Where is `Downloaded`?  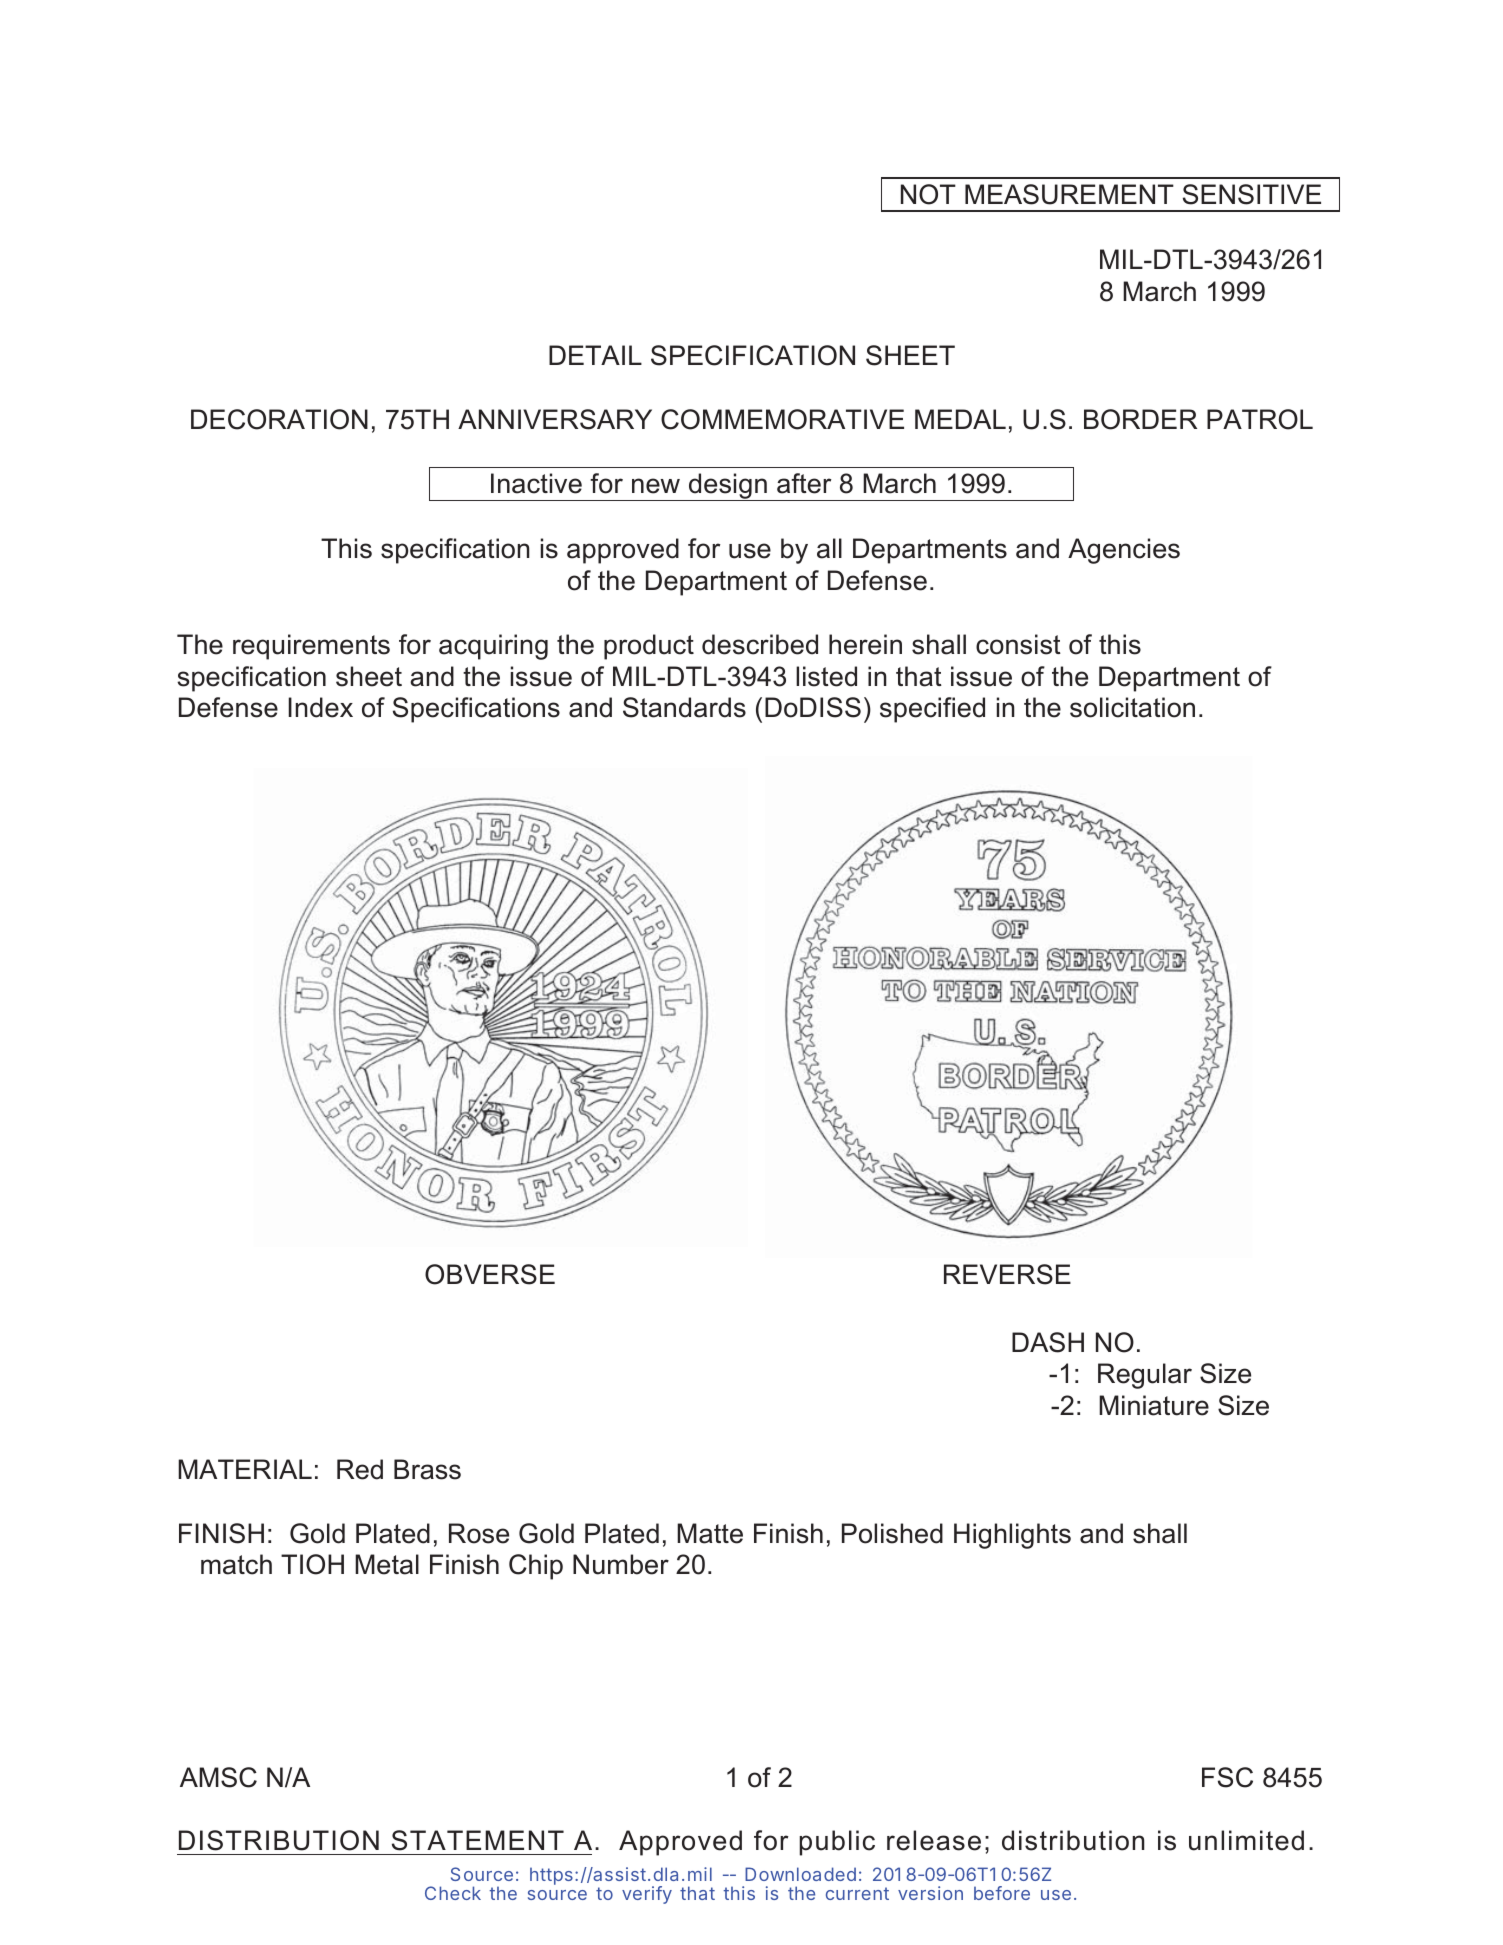 Downloaded is located at coordinates (800, 1874).
